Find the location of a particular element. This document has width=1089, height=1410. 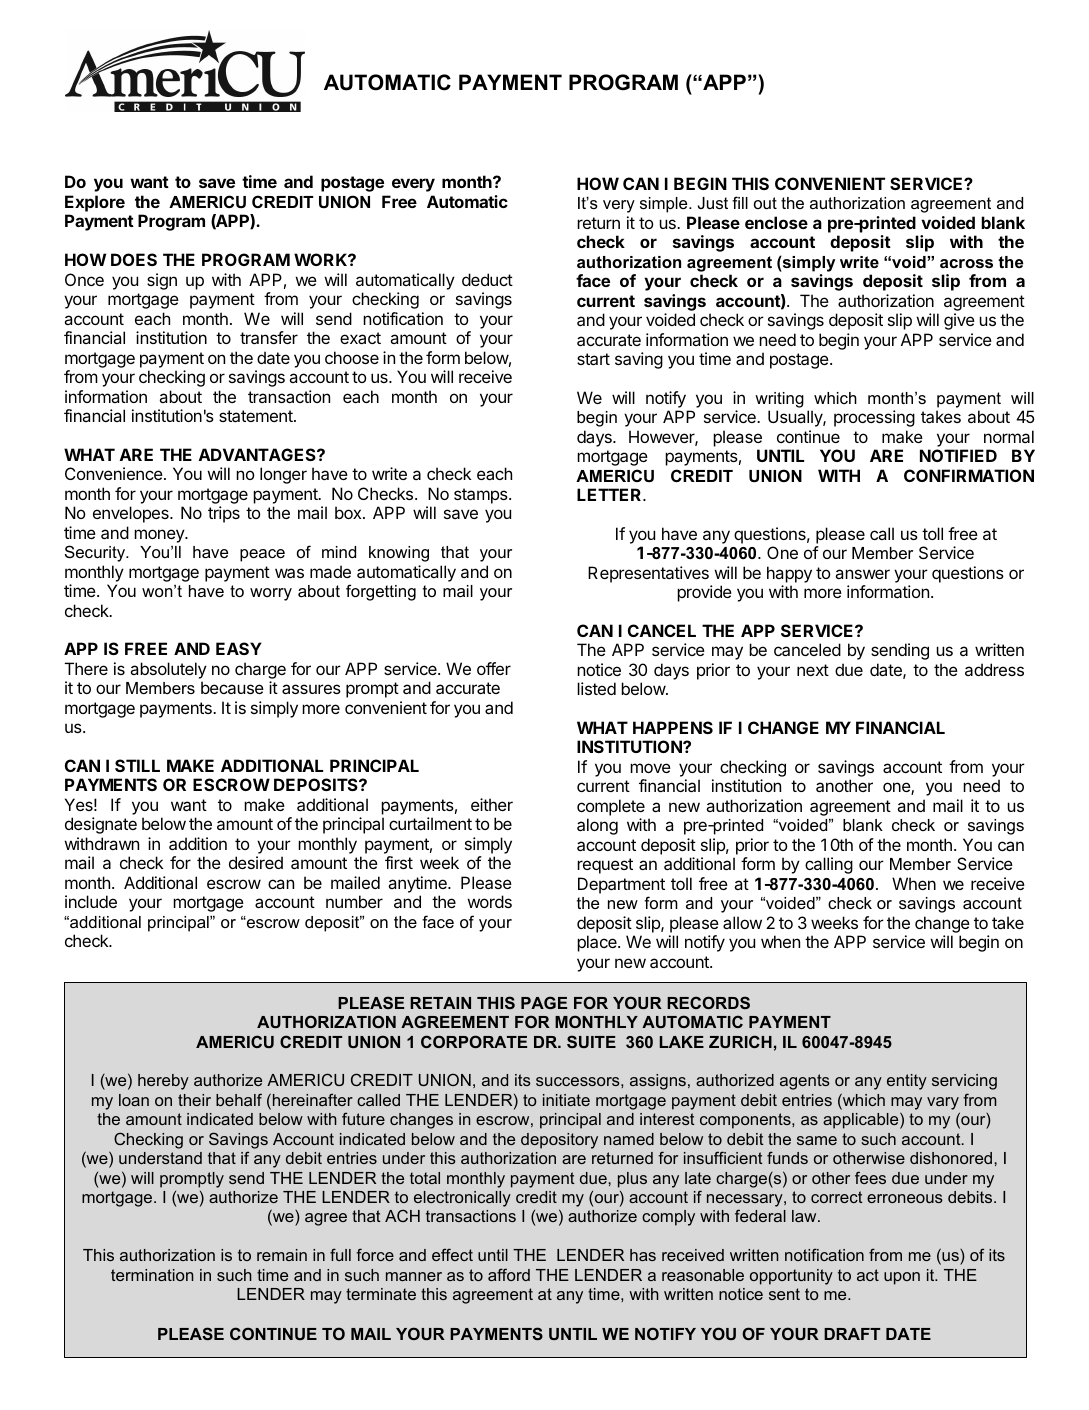

next is located at coordinates (813, 670).
